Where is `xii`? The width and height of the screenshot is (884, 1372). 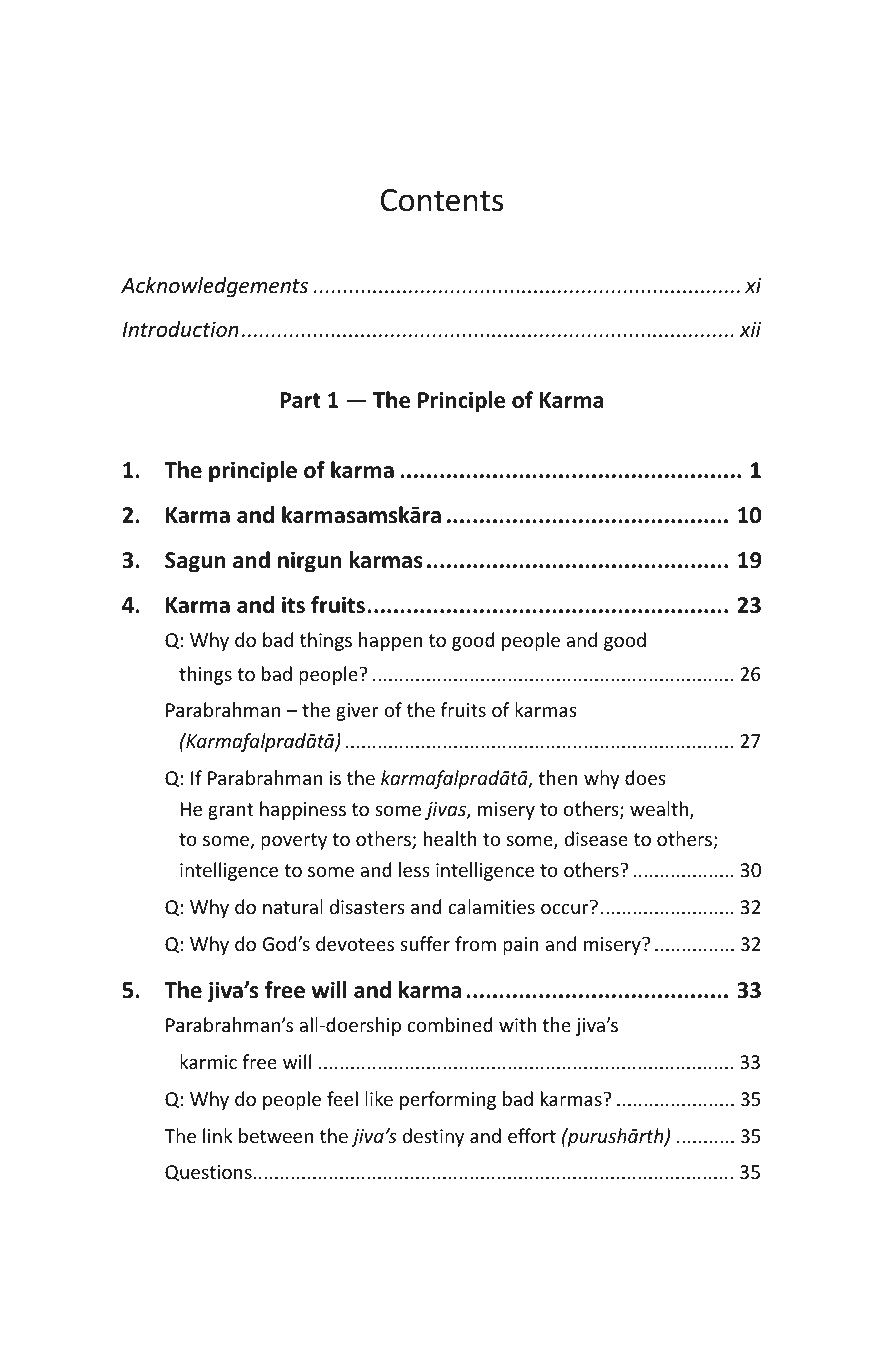
xii is located at coordinates (750, 329).
